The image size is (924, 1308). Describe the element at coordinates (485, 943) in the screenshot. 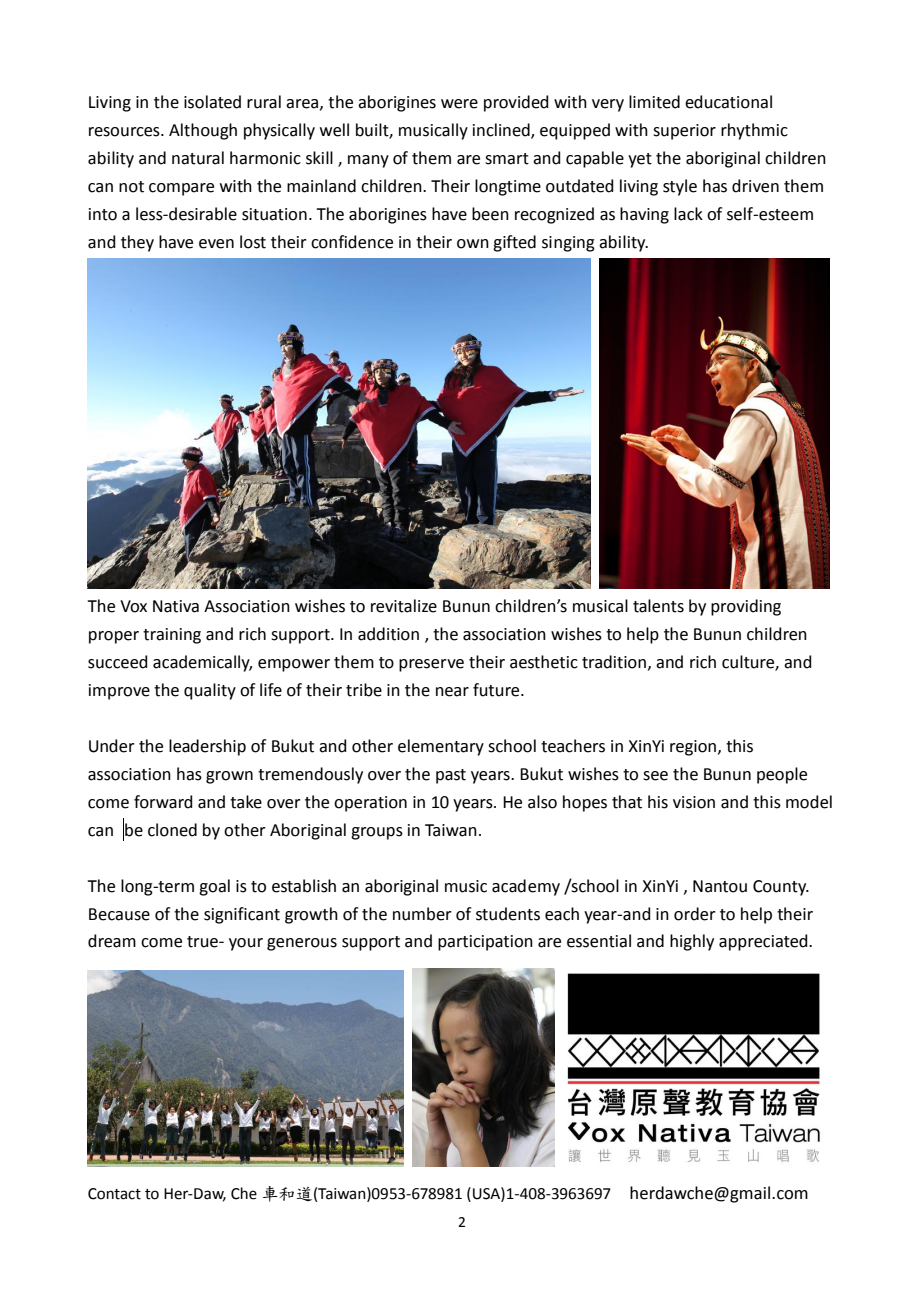

I see `participation` at that location.
